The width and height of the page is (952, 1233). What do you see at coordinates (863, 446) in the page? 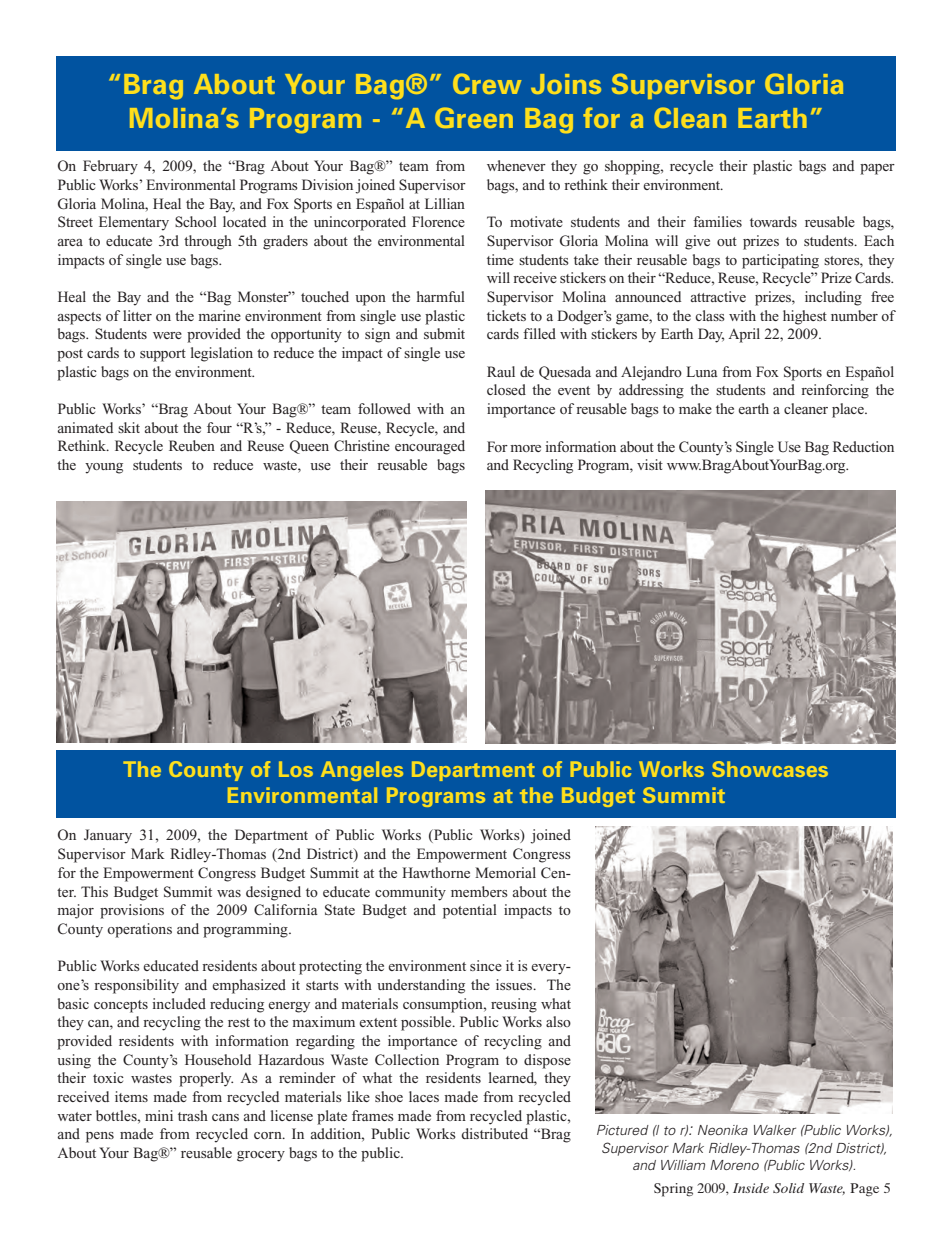
I see `Reduction` at bounding box center [863, 446].
